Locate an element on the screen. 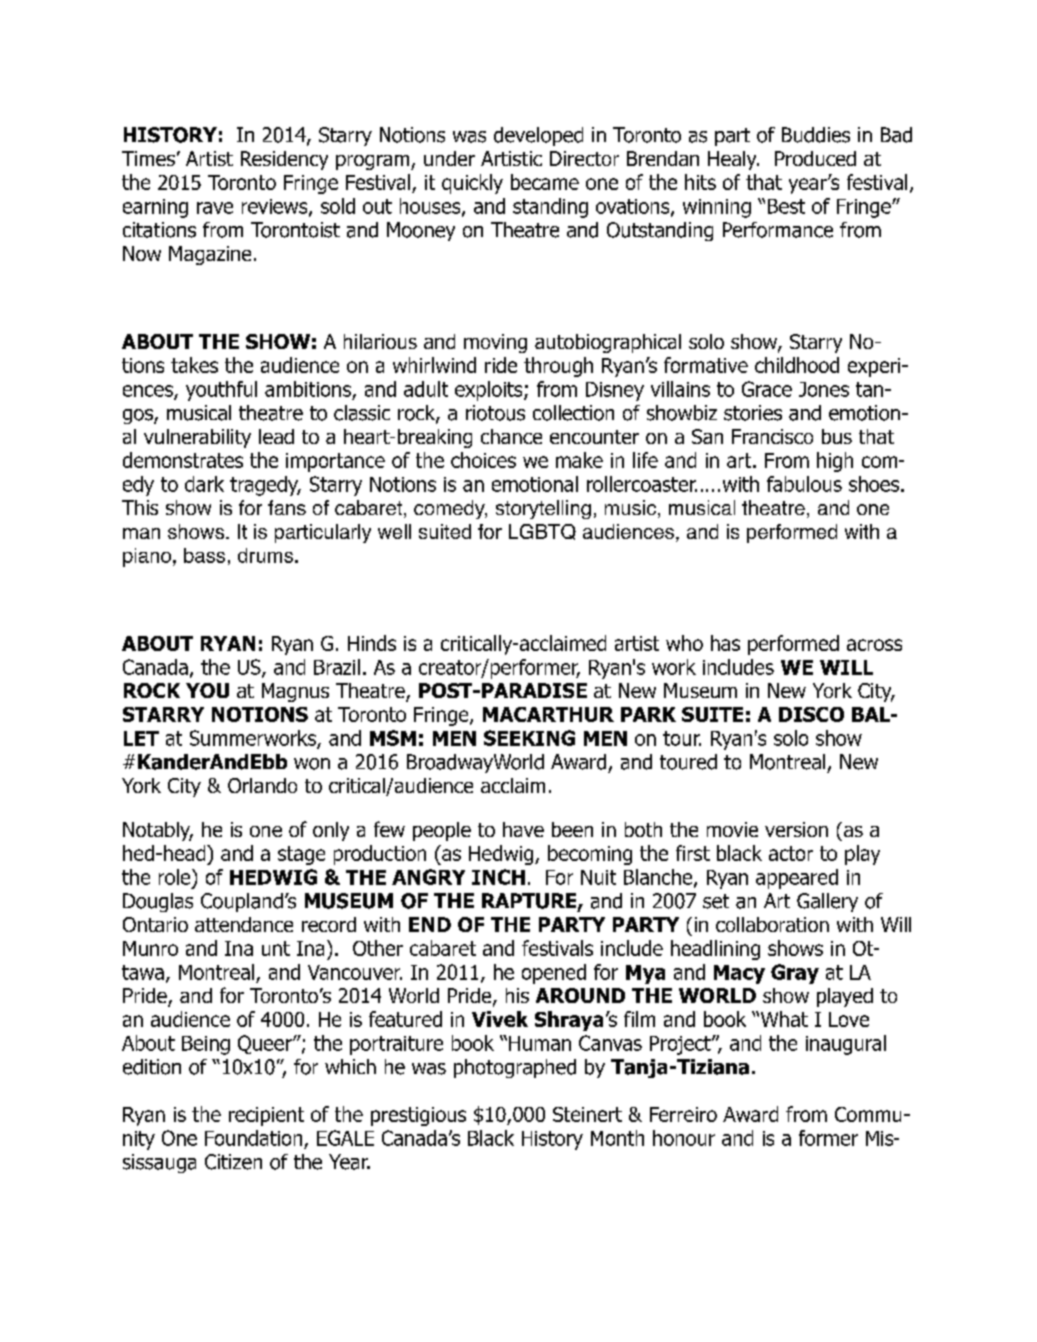 This screenshot has width=1037, height=1342. recipient is located at coordinates (266, 1116).
